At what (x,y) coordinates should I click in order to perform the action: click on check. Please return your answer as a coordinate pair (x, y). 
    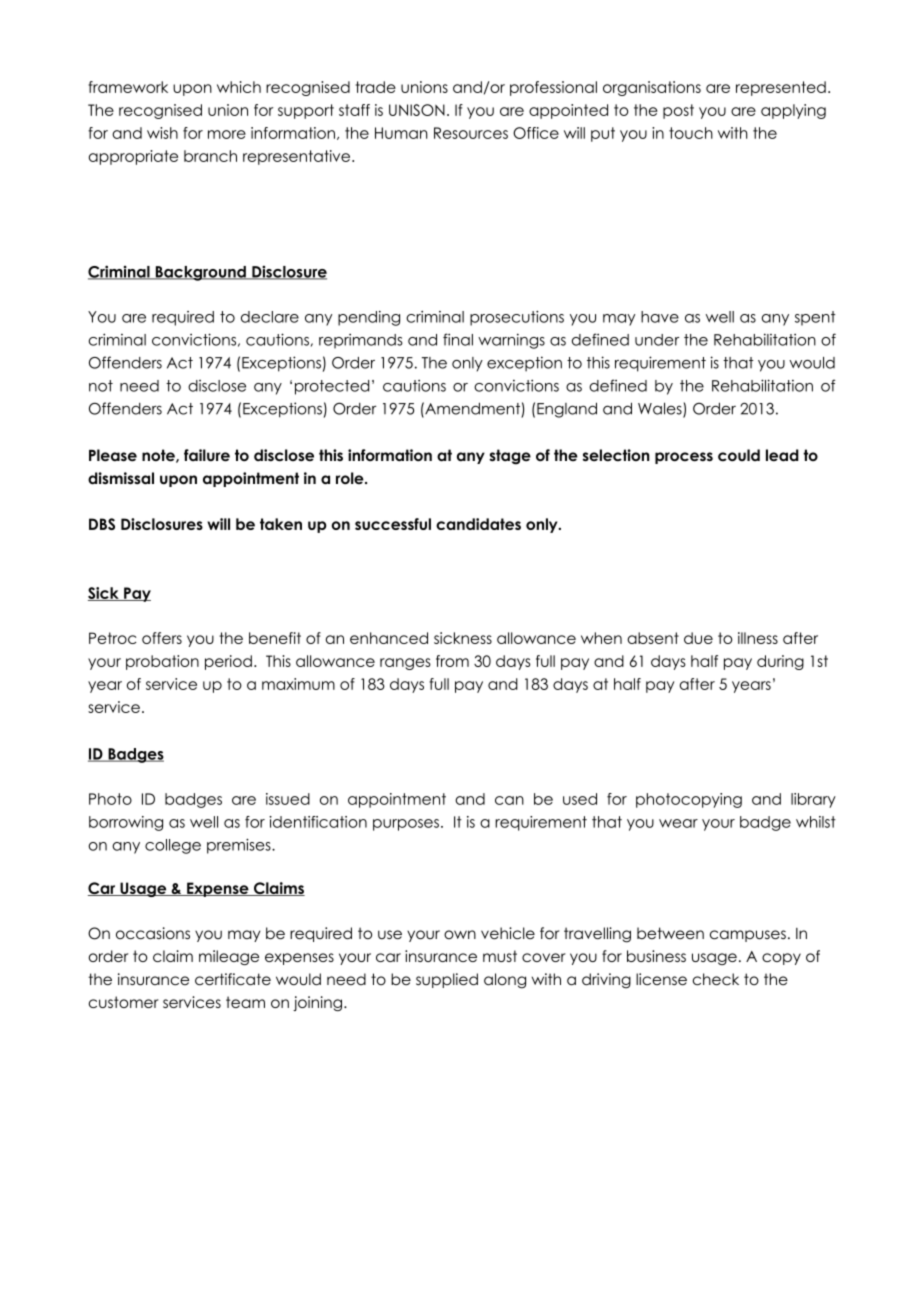
    Looking at the image, I should click on (716, 979).
